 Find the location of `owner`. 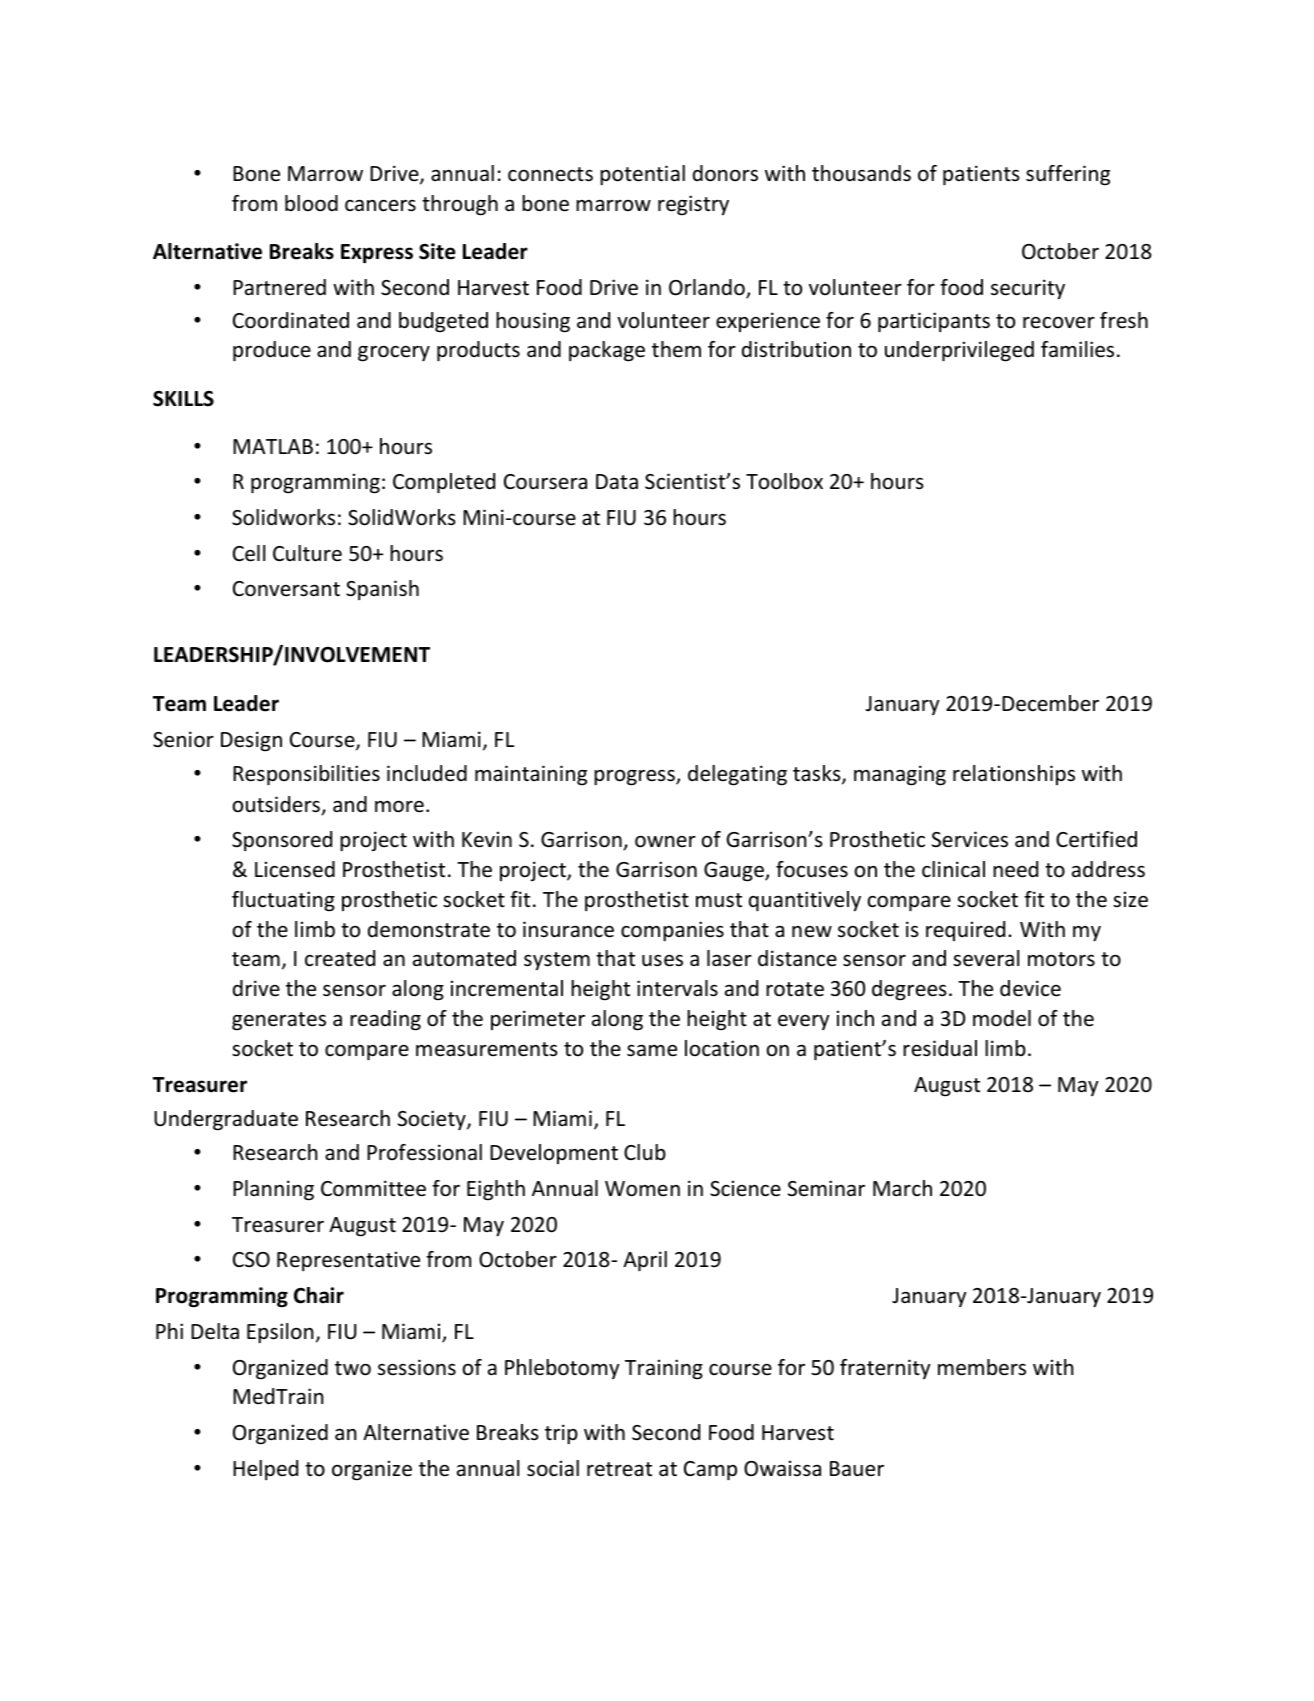

owner is located at coordinates (665, 842).
